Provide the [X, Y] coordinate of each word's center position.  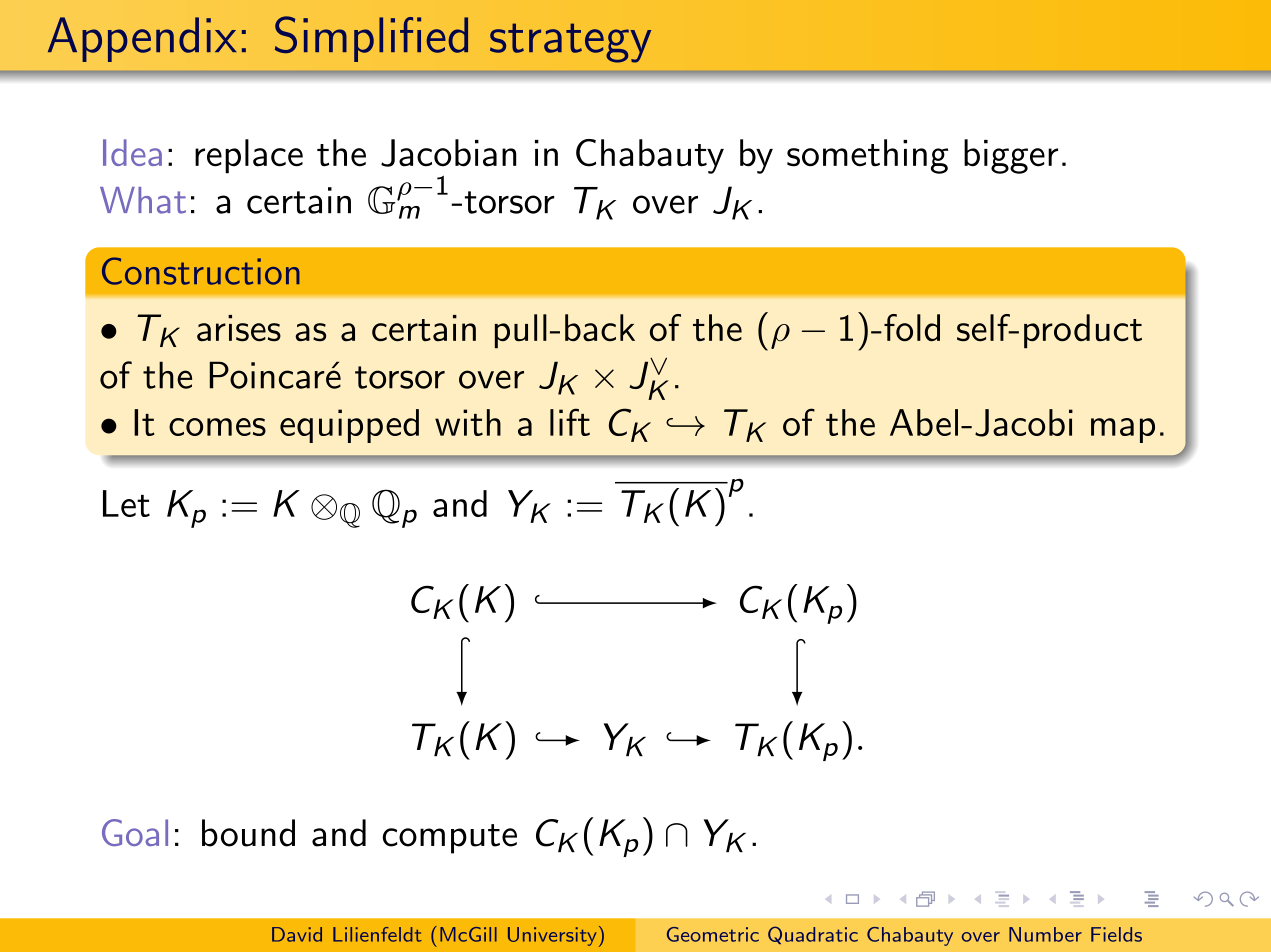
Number [1045, 934]
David [297, 934]
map [1123, 430]
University [552, 936]
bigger [1011, 156]
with [468, 422]
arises [239, 328]
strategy [570, 43]
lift [570, 422]
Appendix [142, 39]
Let [126, 503]
